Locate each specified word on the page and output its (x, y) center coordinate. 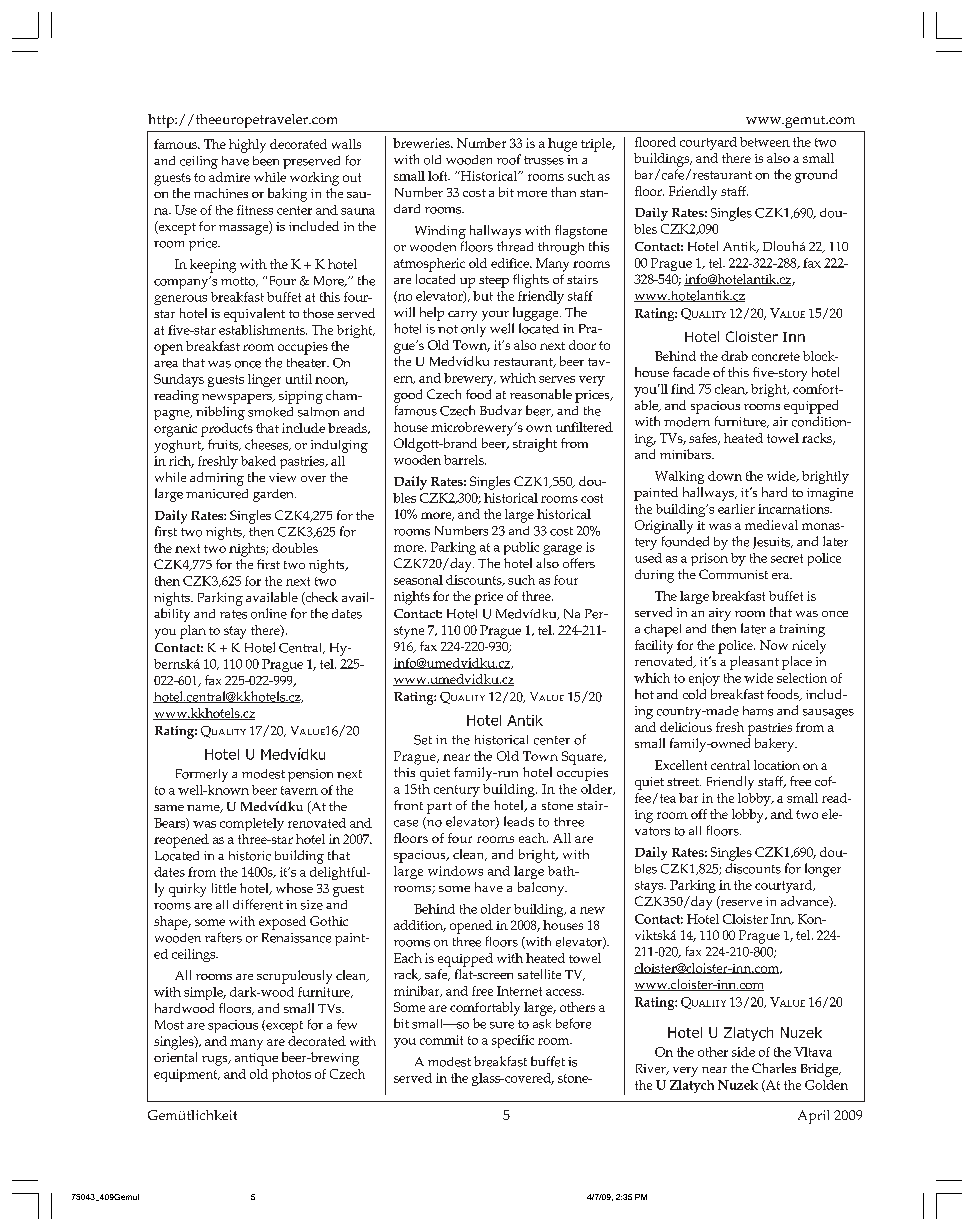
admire (229, 177)
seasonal (418, 580)
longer (823, 870)
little (224, 888)
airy (720, 614)
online (269, 613)
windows (455, 871)
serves (557, 379)
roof (509, 159)
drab (734, 356)
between (765, 142)
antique (256, 1059)
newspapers (238, 399)
